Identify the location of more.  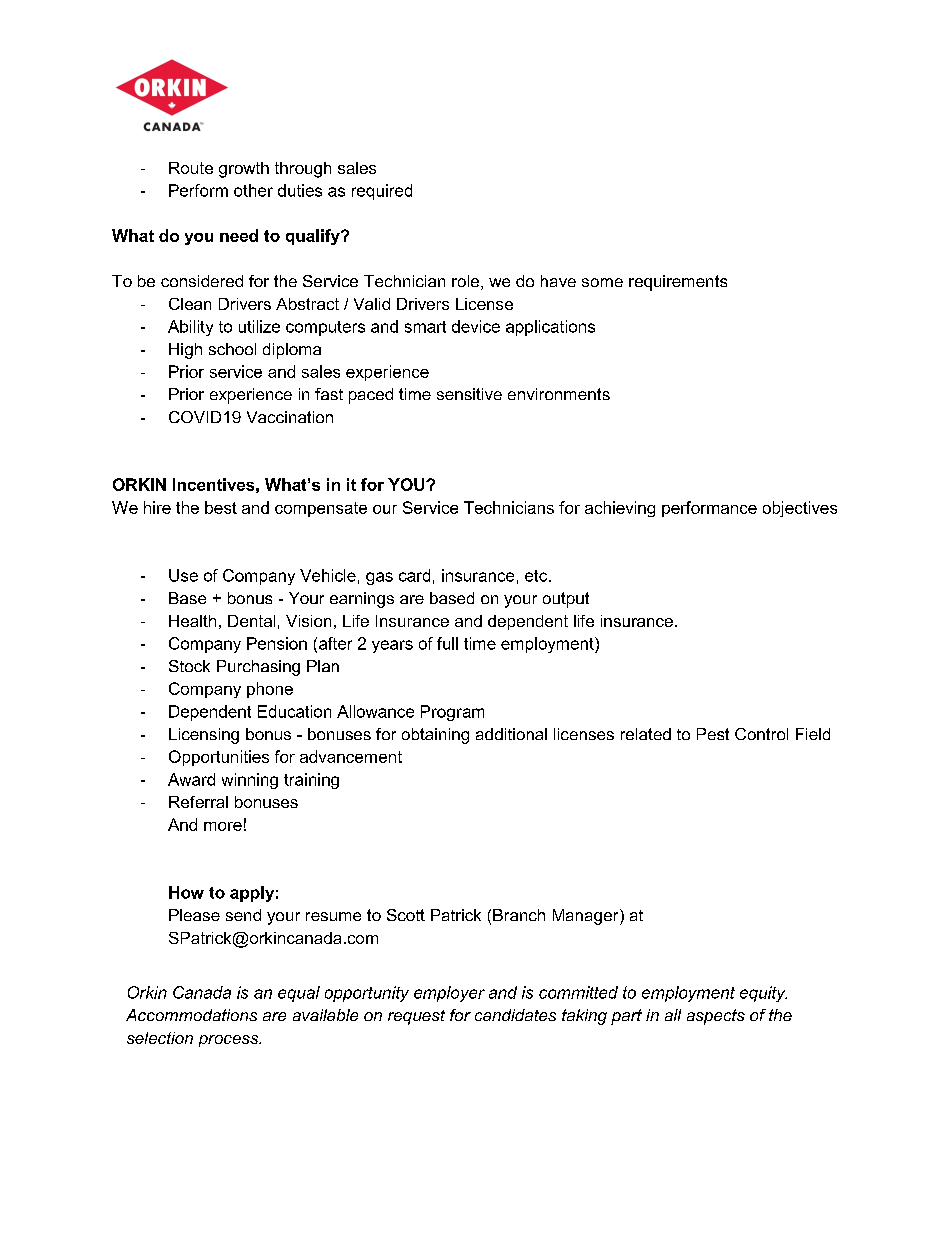
(223, 826).
